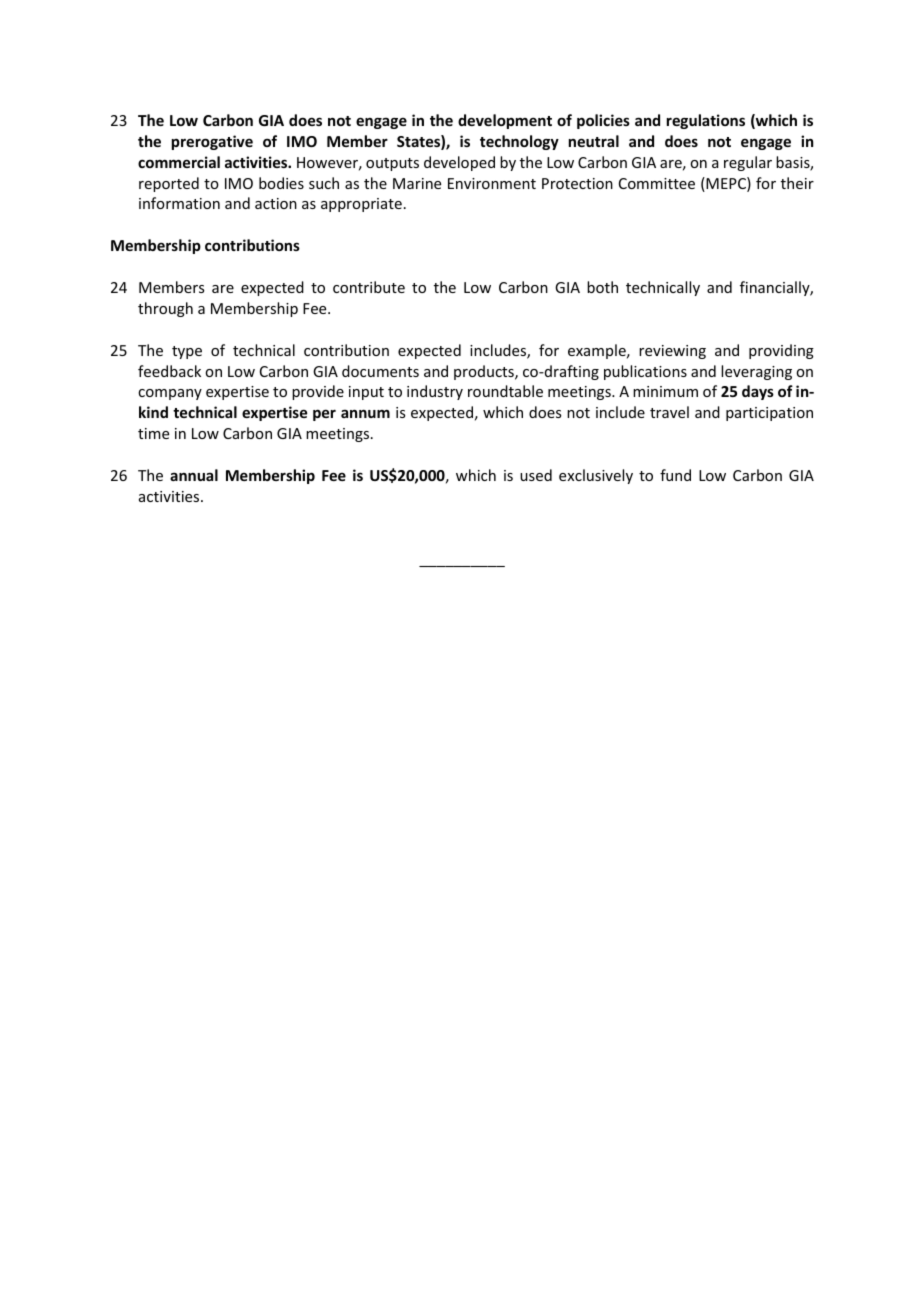 This screenshot has height=1309, width=924. Describe the element at coordinates (505, 121) in the screenshot. I see `development` at that location.
